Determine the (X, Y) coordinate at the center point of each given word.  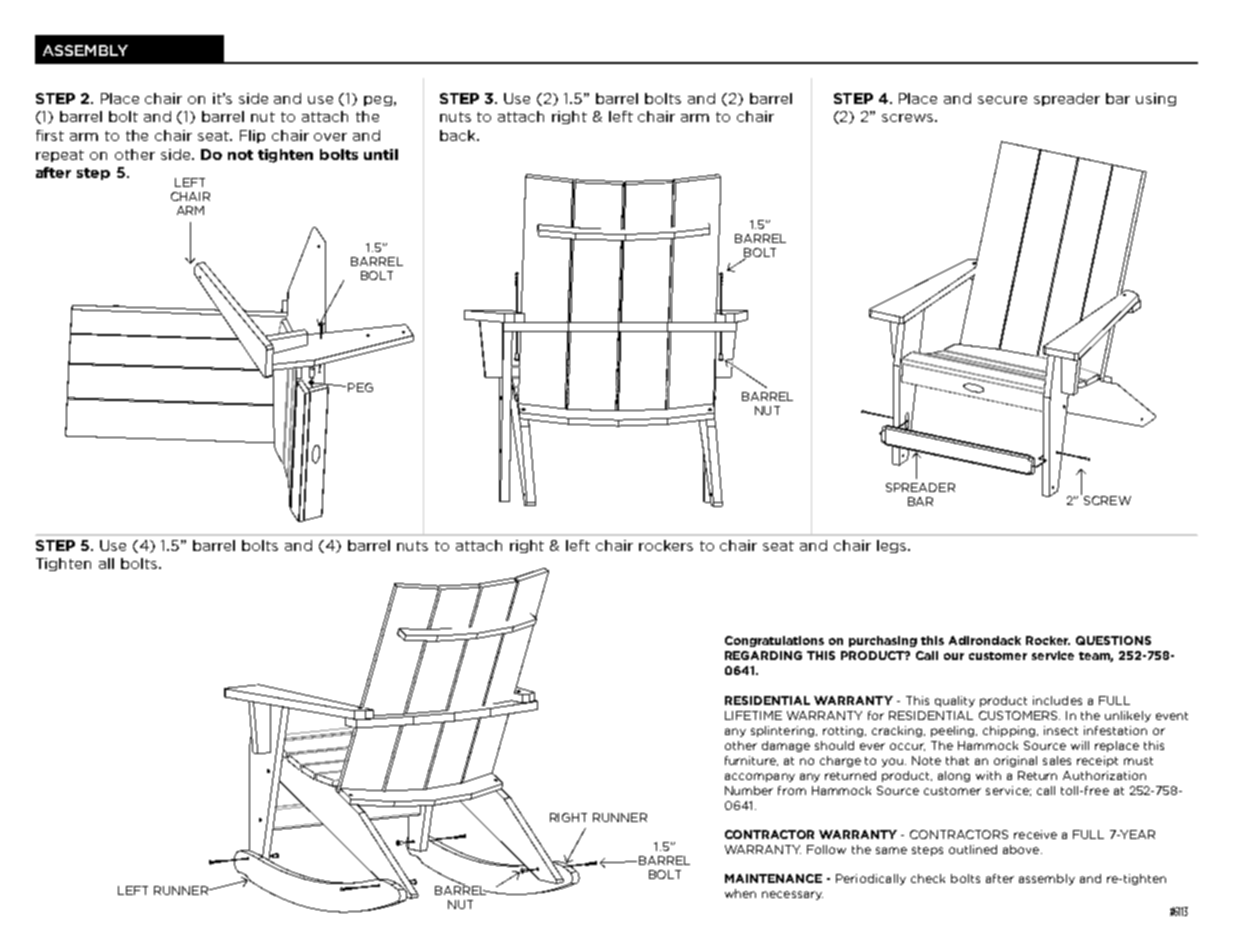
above (1022, 849)
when (740, 893)
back (459, 135)
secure (1002, 100)
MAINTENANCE (773, 878)
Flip (252, 136)
